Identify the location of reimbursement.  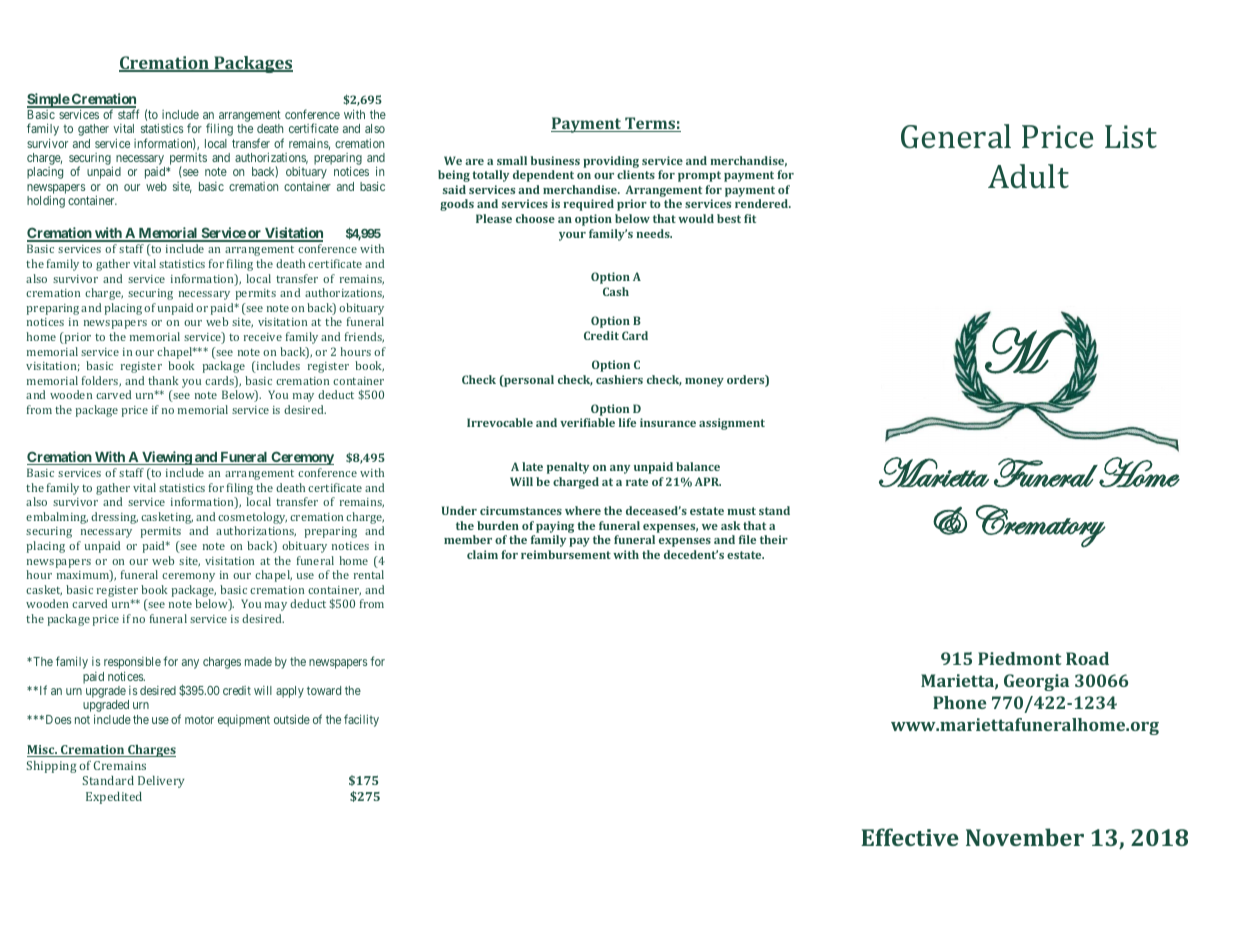
(566, 554).
